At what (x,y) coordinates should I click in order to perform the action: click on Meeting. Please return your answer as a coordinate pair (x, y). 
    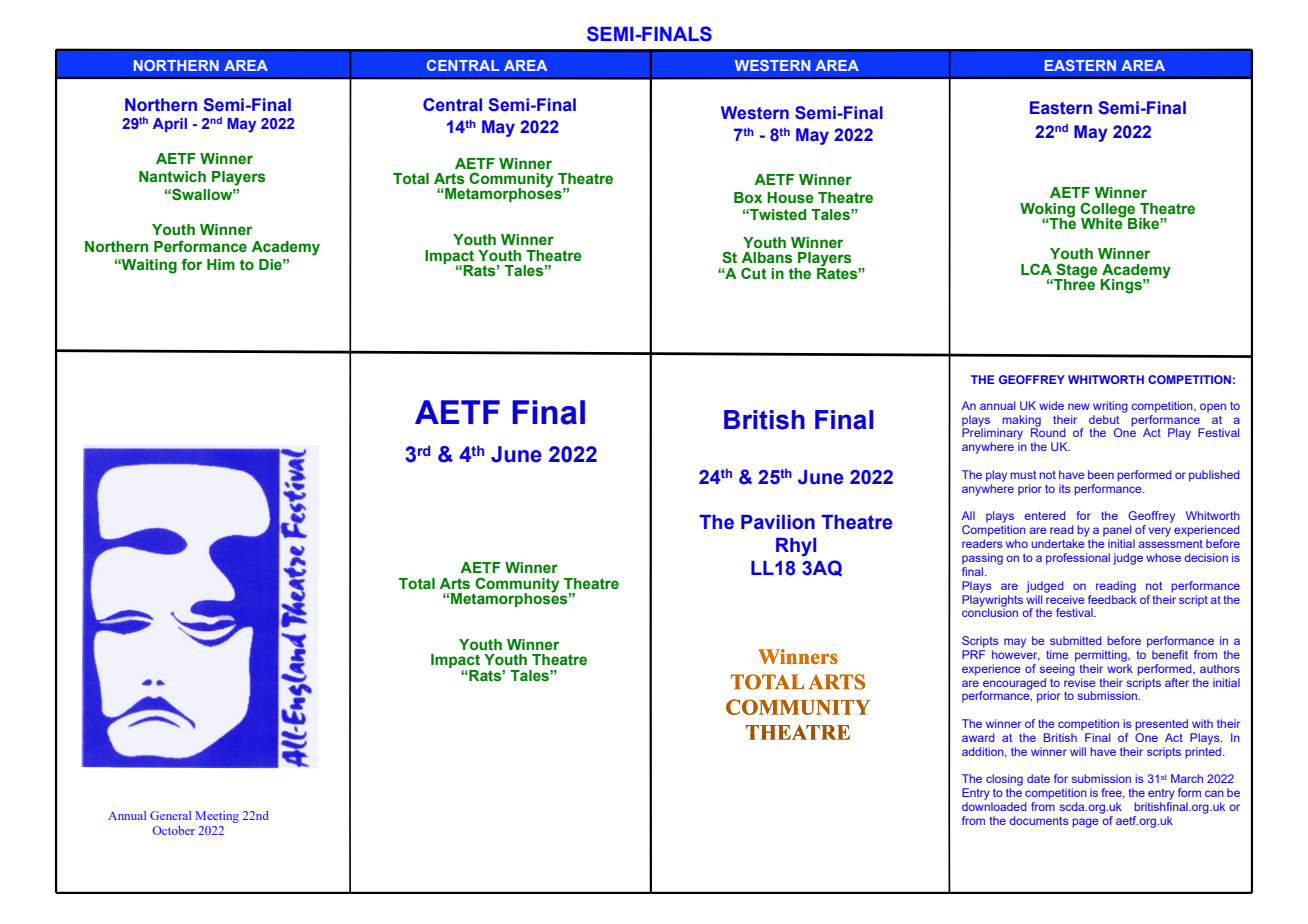
    Looking at the image, I should click on (217, 817).
